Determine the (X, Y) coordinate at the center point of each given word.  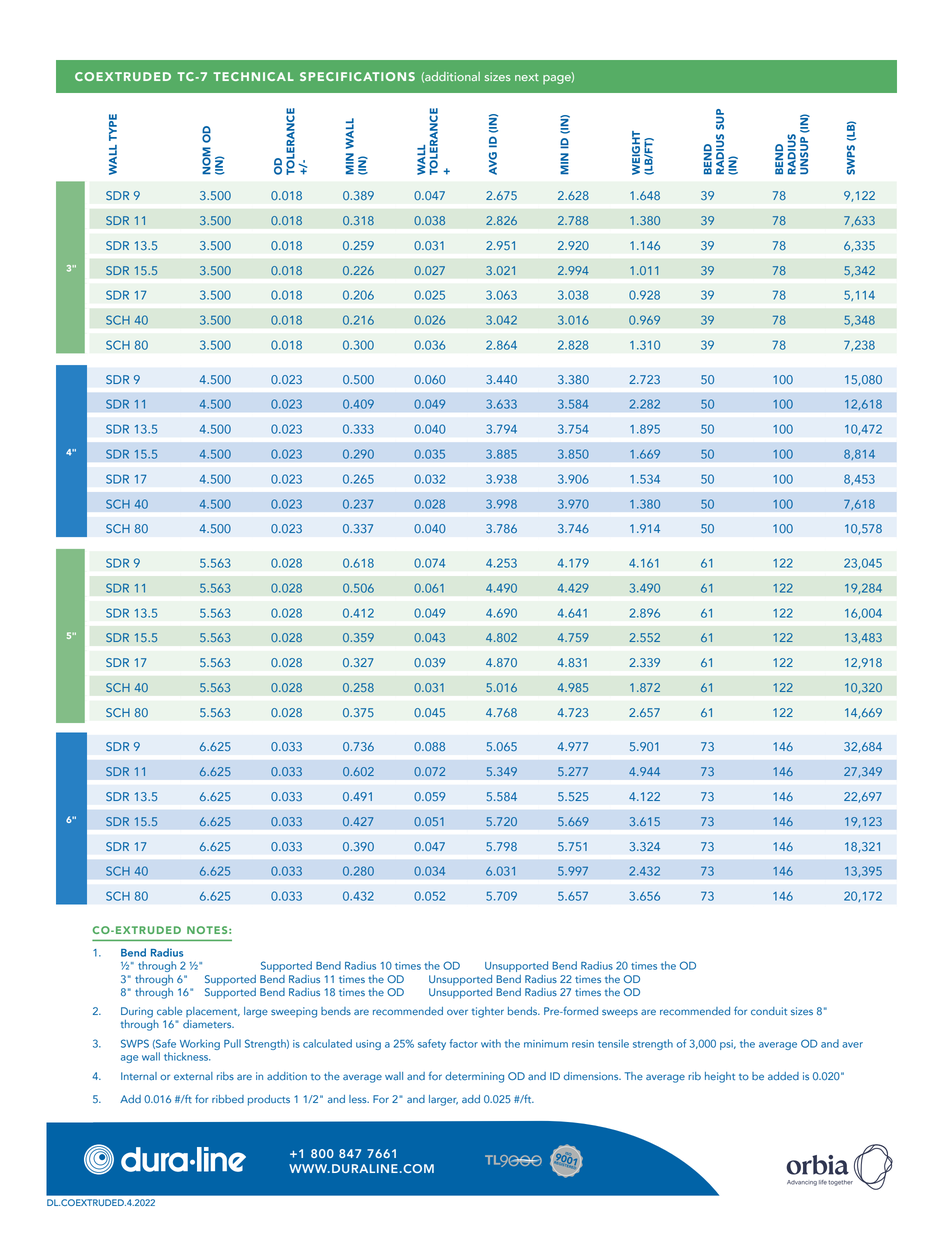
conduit (769, 1011)
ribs (225, 1076)
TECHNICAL (253, 76)
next (527, 77)
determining (474, 1077)
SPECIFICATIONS (357, 76)
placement (213, 1012)
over (457, 1012)
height (720, 1077)
